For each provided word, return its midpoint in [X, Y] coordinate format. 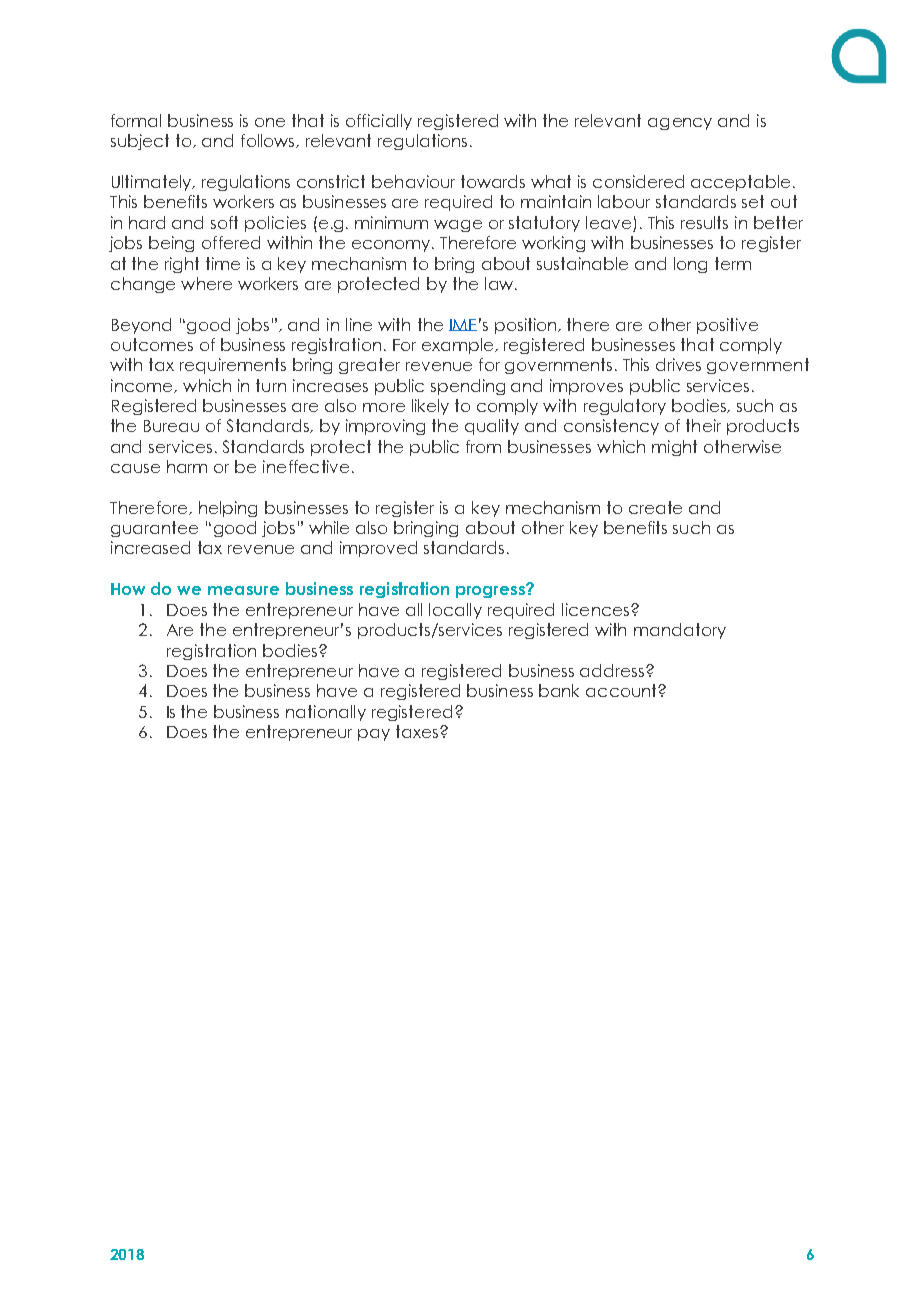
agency [680, 124]
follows [269, 141]
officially [379, 122]
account [622, 690]
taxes [417, 731]
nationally [326, 713]
